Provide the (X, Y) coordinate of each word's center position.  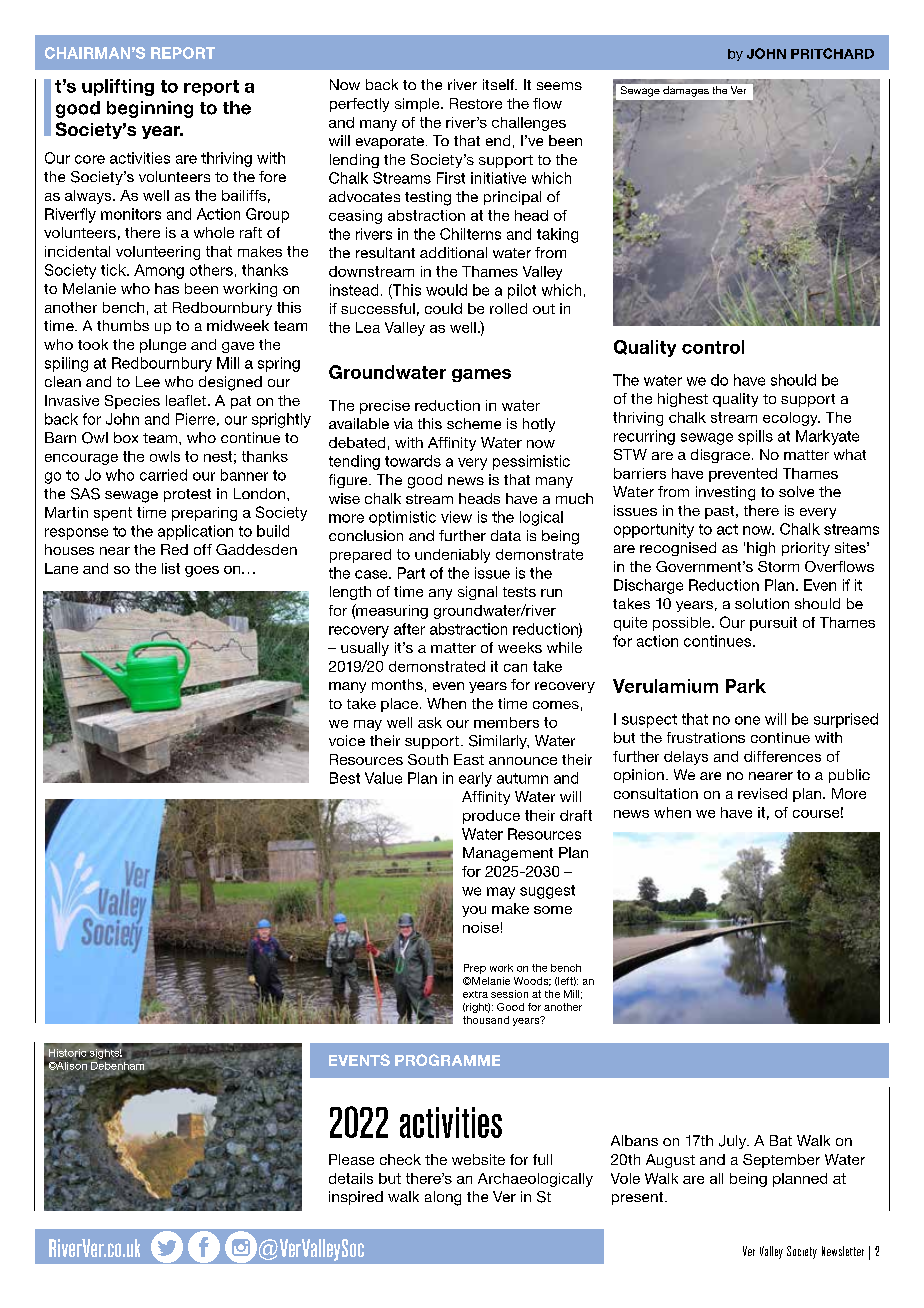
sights (105, 1052)
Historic (69, 1054)
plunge (163, 346)
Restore (476, 103)
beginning (150, 109)
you (474, 911)
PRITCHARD (832, 53)
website (478, 1159)
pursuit (773, 624)
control (713, 347)
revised (762, 793)
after (409, 629)
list (171, 568)
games (481, 375)
